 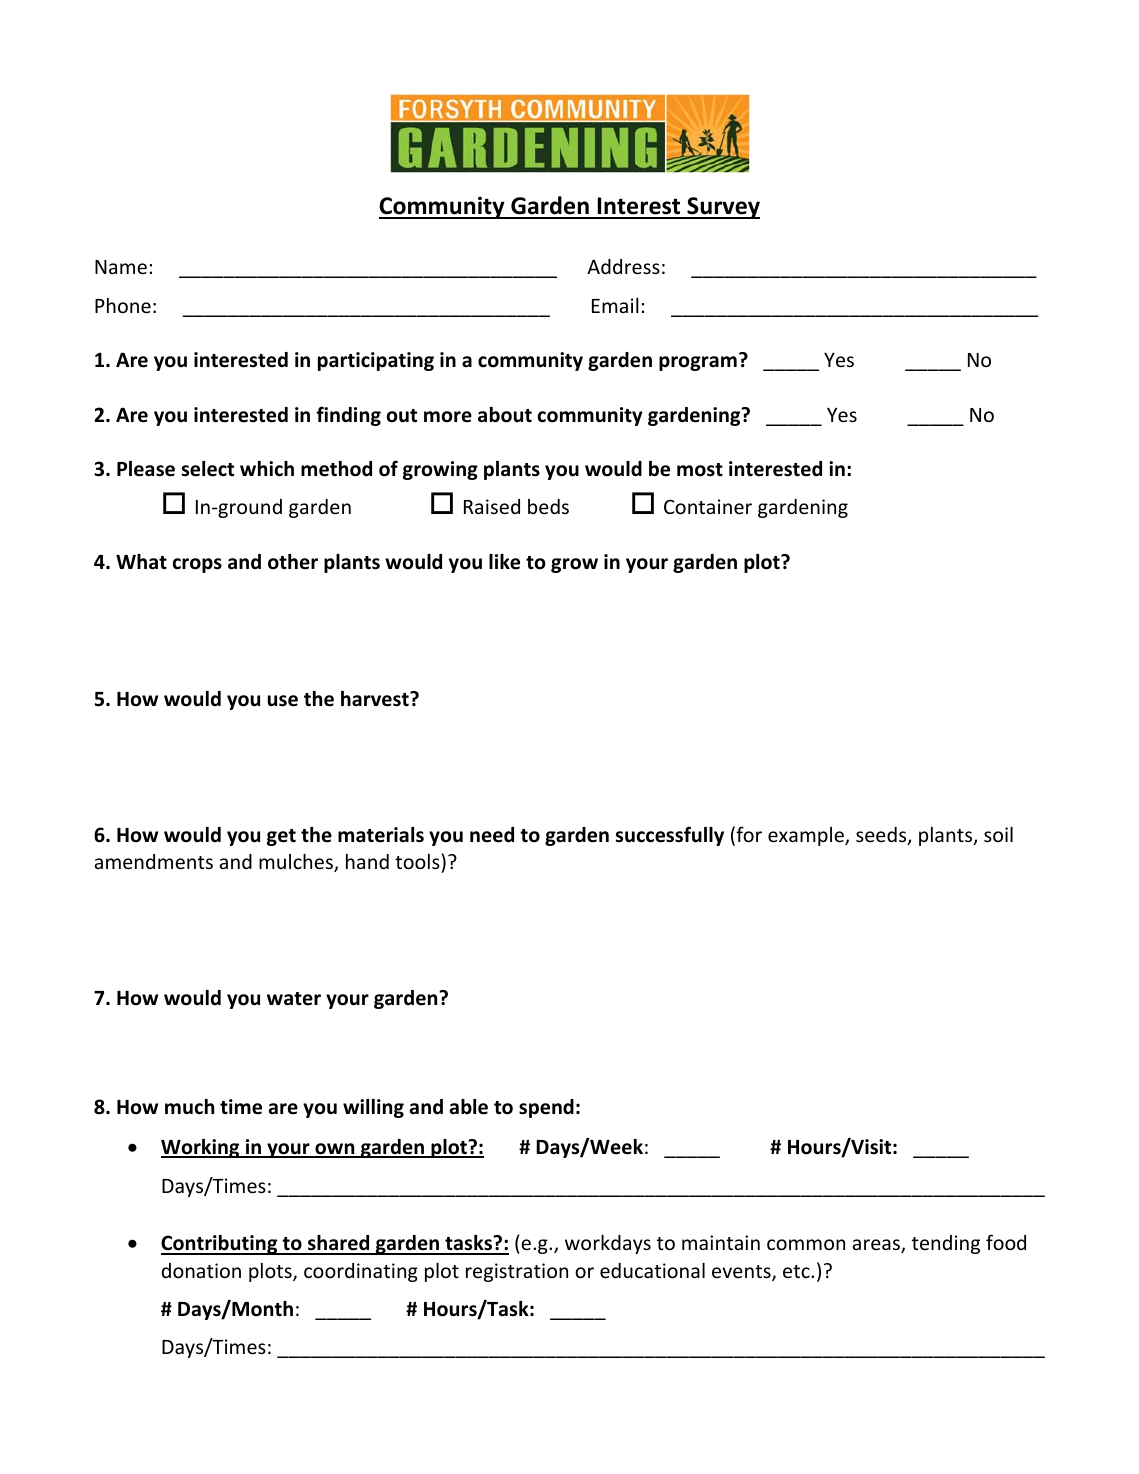 I want to click on Survey, so click(x=722, y=208).
